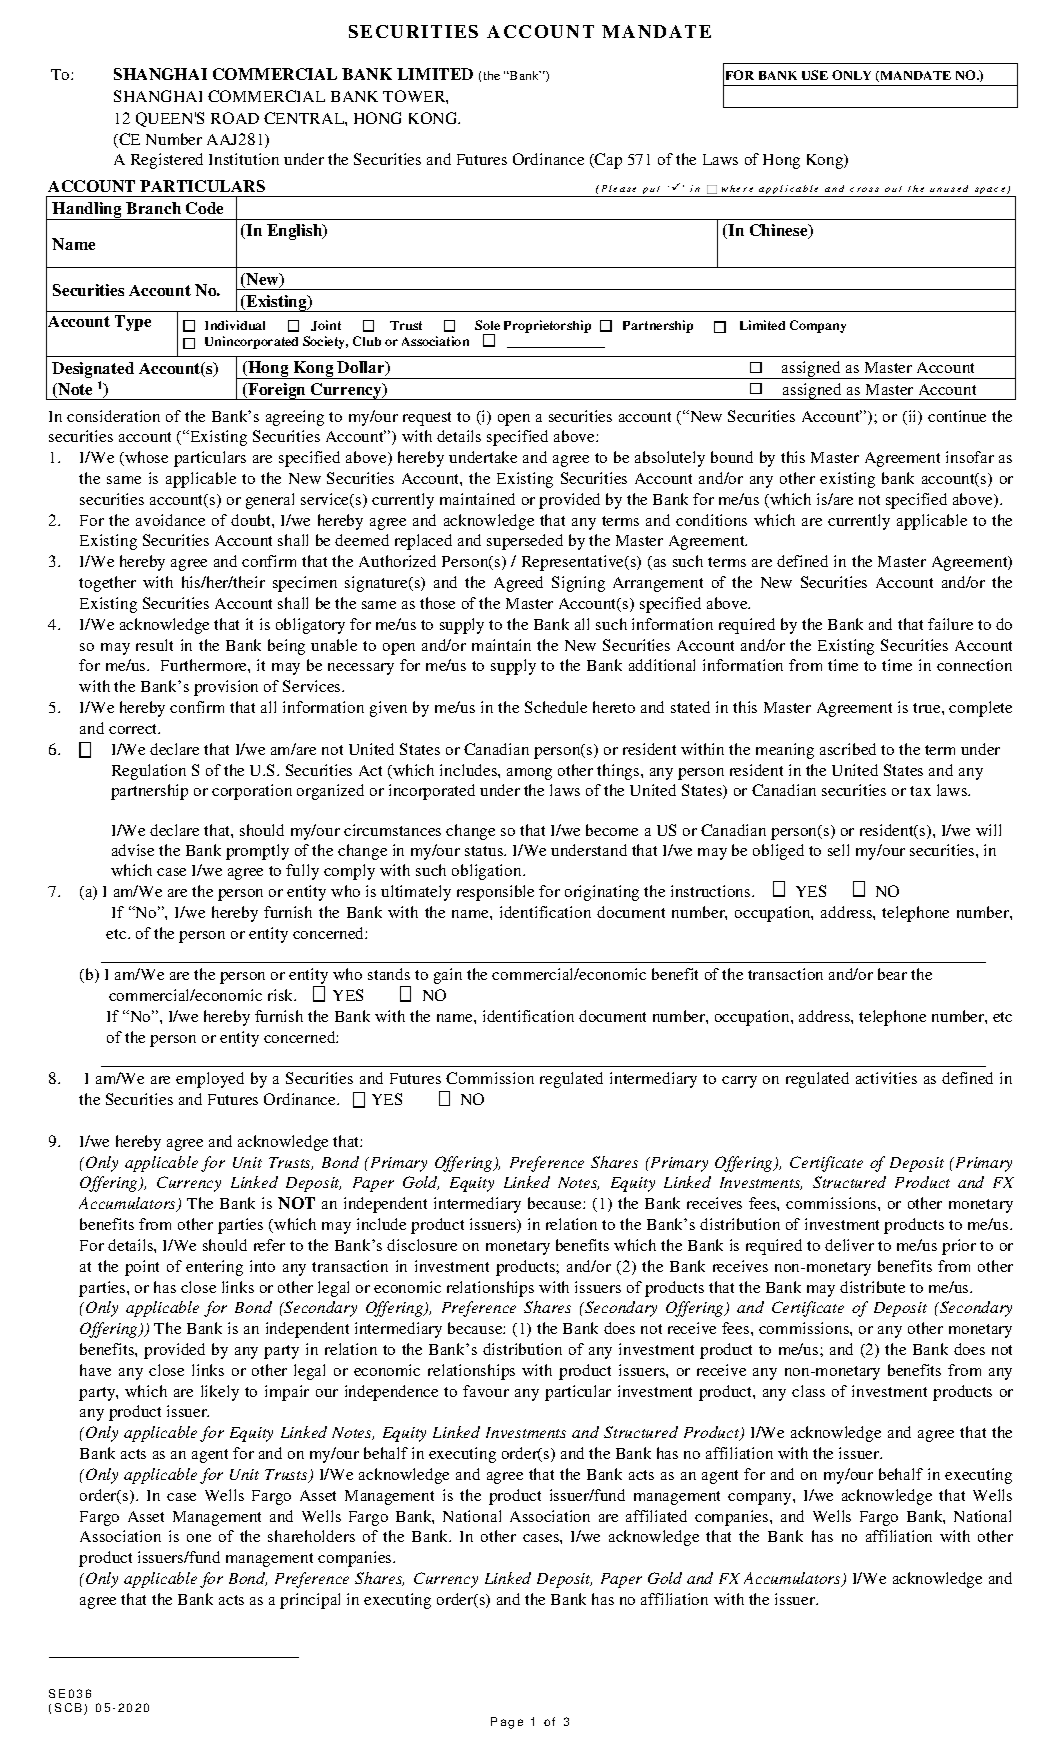 This screenshot has width=1062, height=1749. What do you see at coordinates (780, 231) in the screenshot?
I see `Chinese` at bounding box center [780, 231].
